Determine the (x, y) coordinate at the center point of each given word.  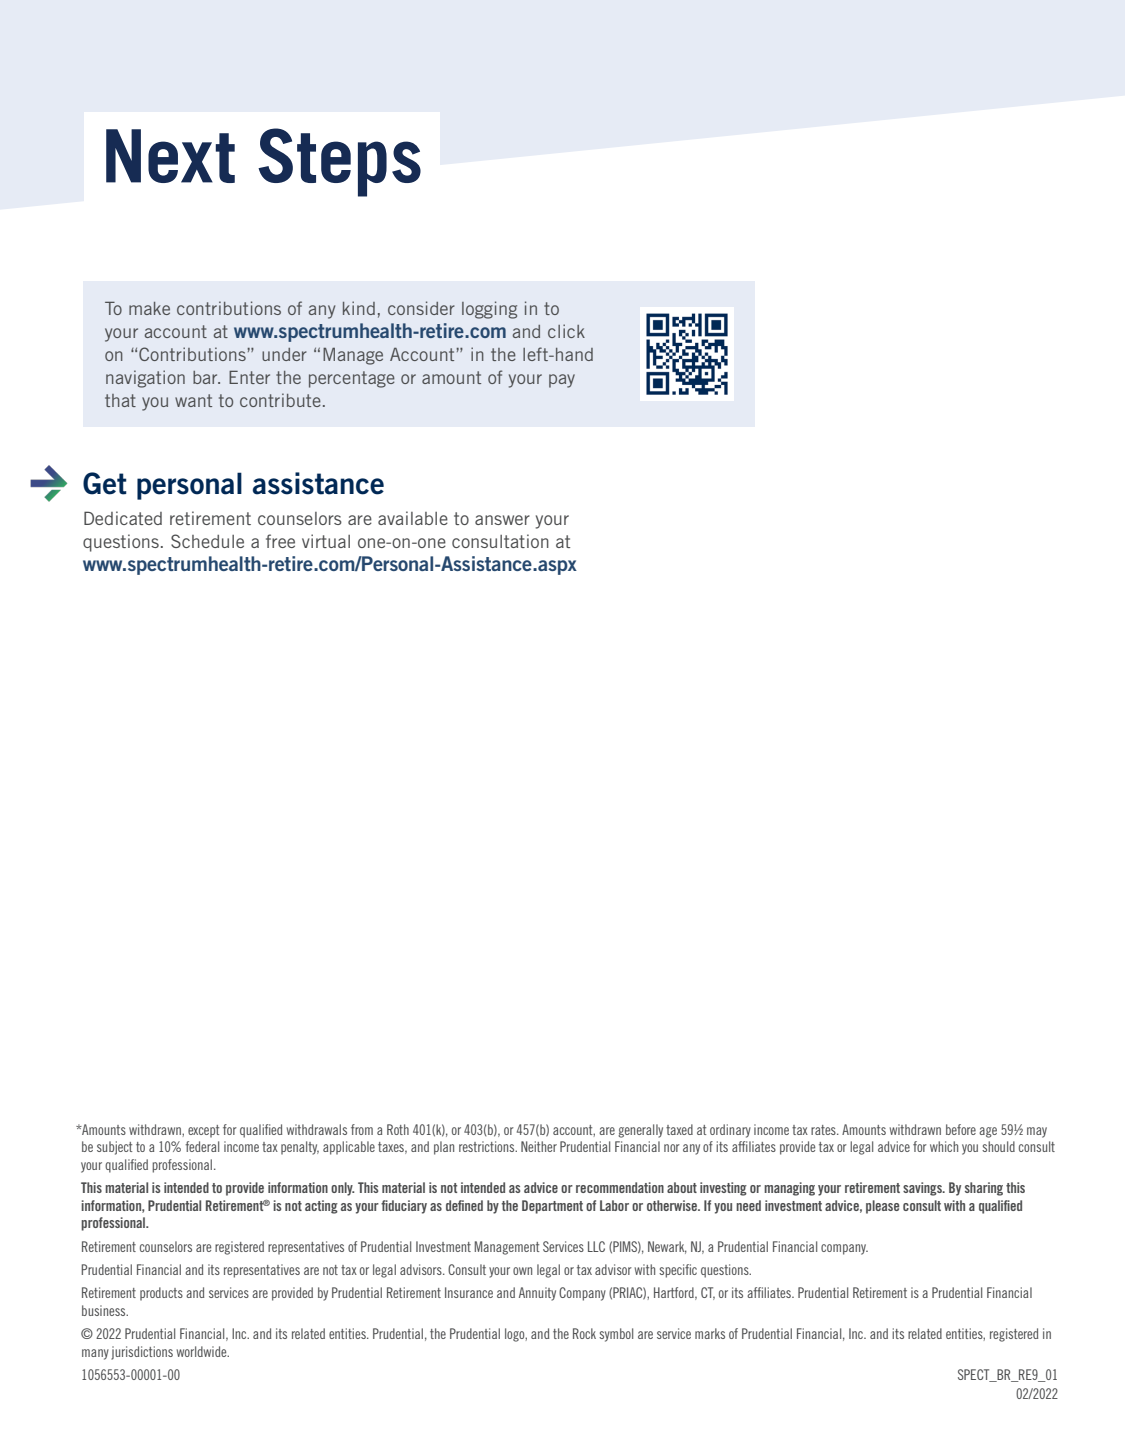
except (203, 1131)
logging (489, 310)
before (961, 1129)
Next (170, 156)
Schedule (207, 541)
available (413, 518)
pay (562, 381)
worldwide (203, 1351)
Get (105, 483)
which (944, 1146)
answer (502, 520)
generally (640, 1131)
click (566, 331)
